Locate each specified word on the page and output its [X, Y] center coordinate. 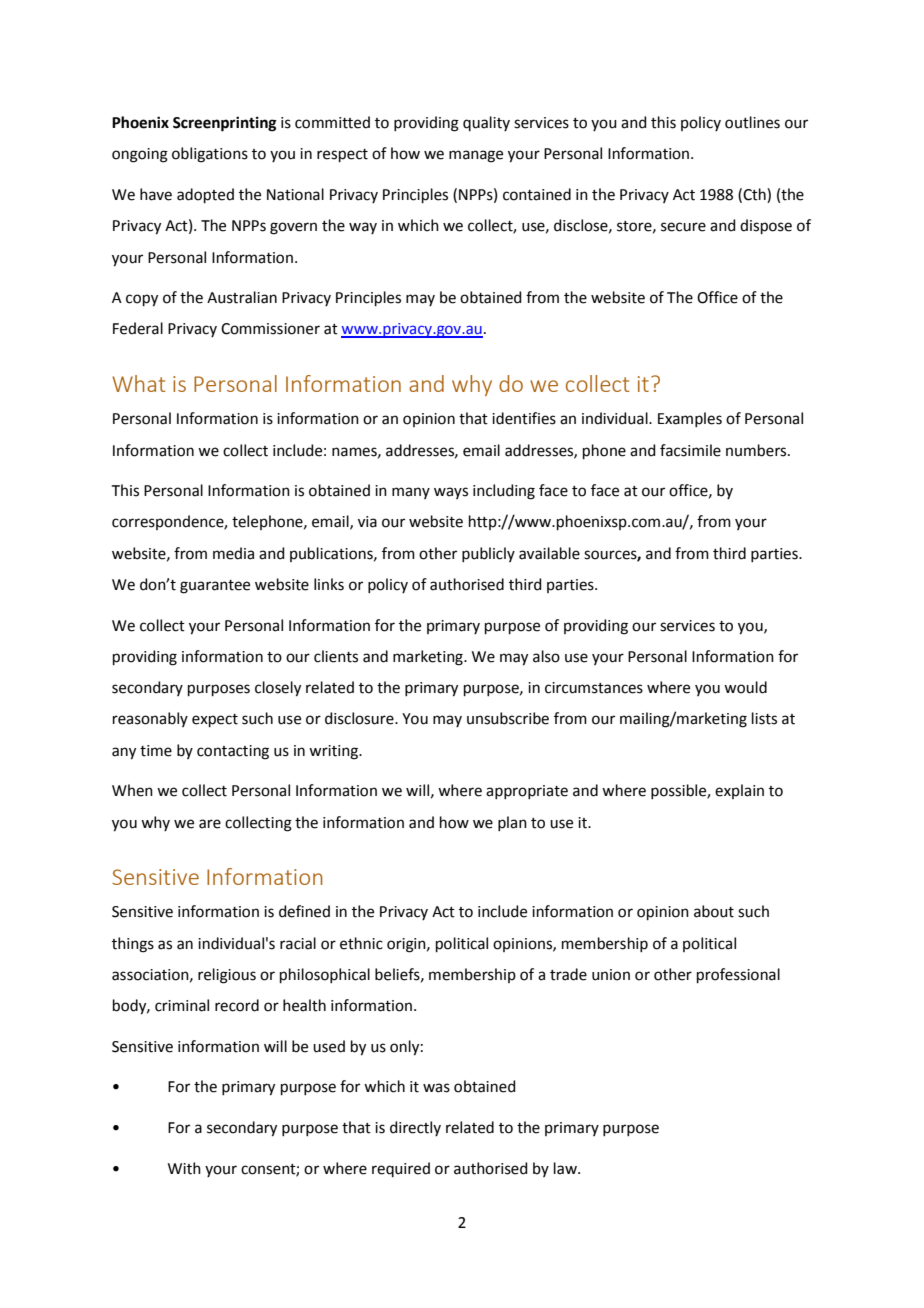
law [566, 1168]
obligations [210, 155]
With [184, 1168]
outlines [752, 122]
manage [476, 156]
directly [415, 1128]
